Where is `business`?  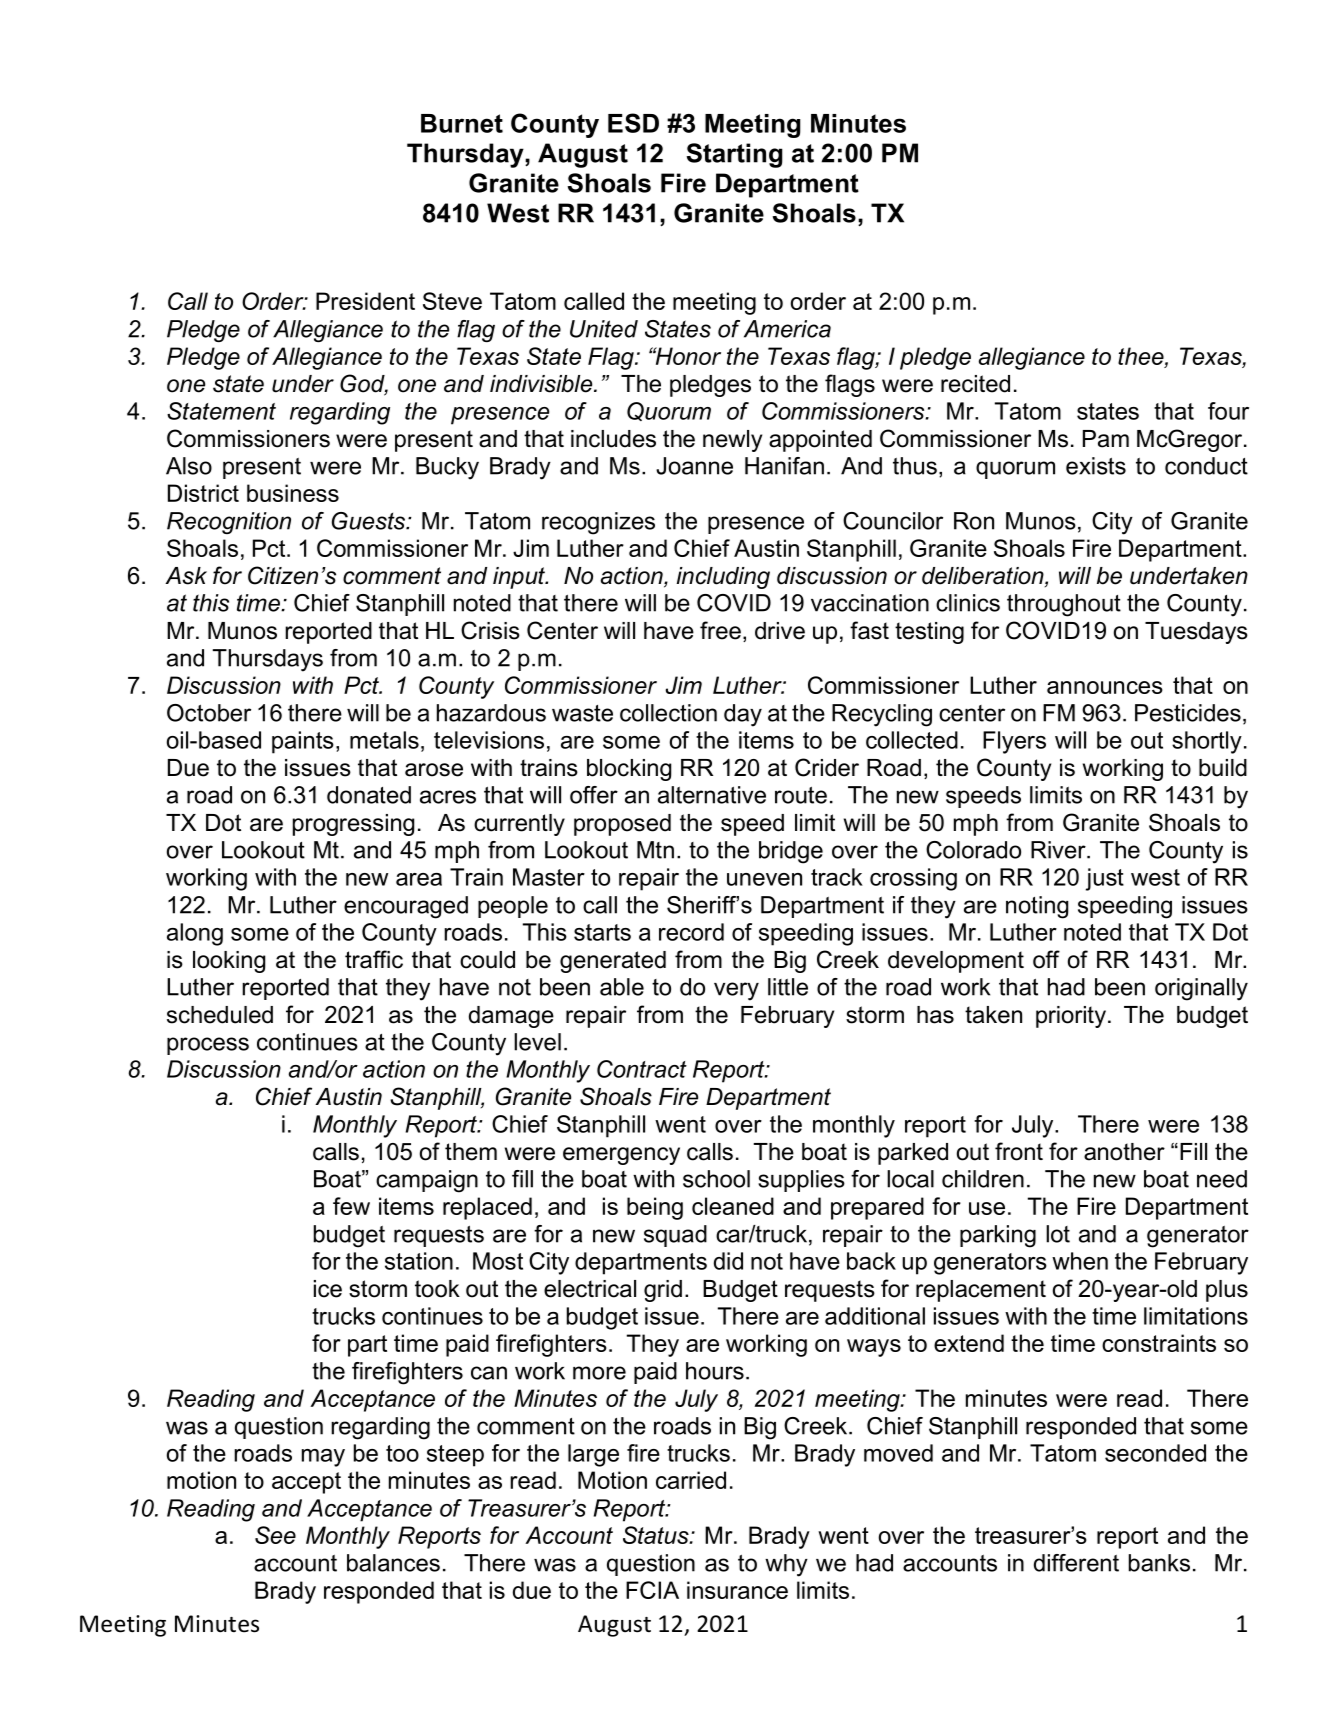 business is located at coordinates (293, 493).
